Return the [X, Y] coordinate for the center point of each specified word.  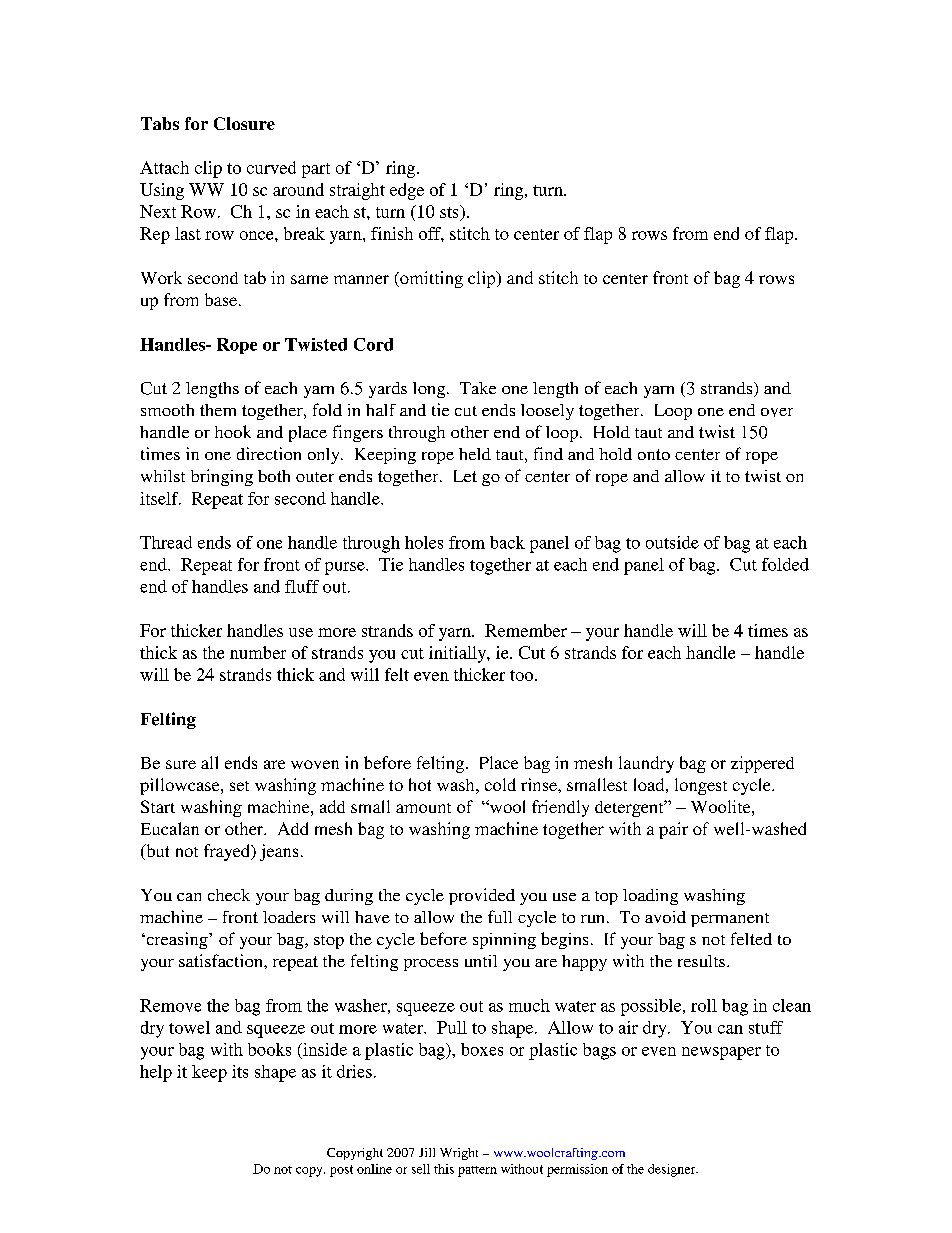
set [239, 786]
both [274, 476]
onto [654, 454]
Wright [459, 1154]
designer [673, 1170]
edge [407, 191]
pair [673, 830]
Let [465, 476]
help [156, 1073]
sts [450, 211]
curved [271, 167]
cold [500, 784]
